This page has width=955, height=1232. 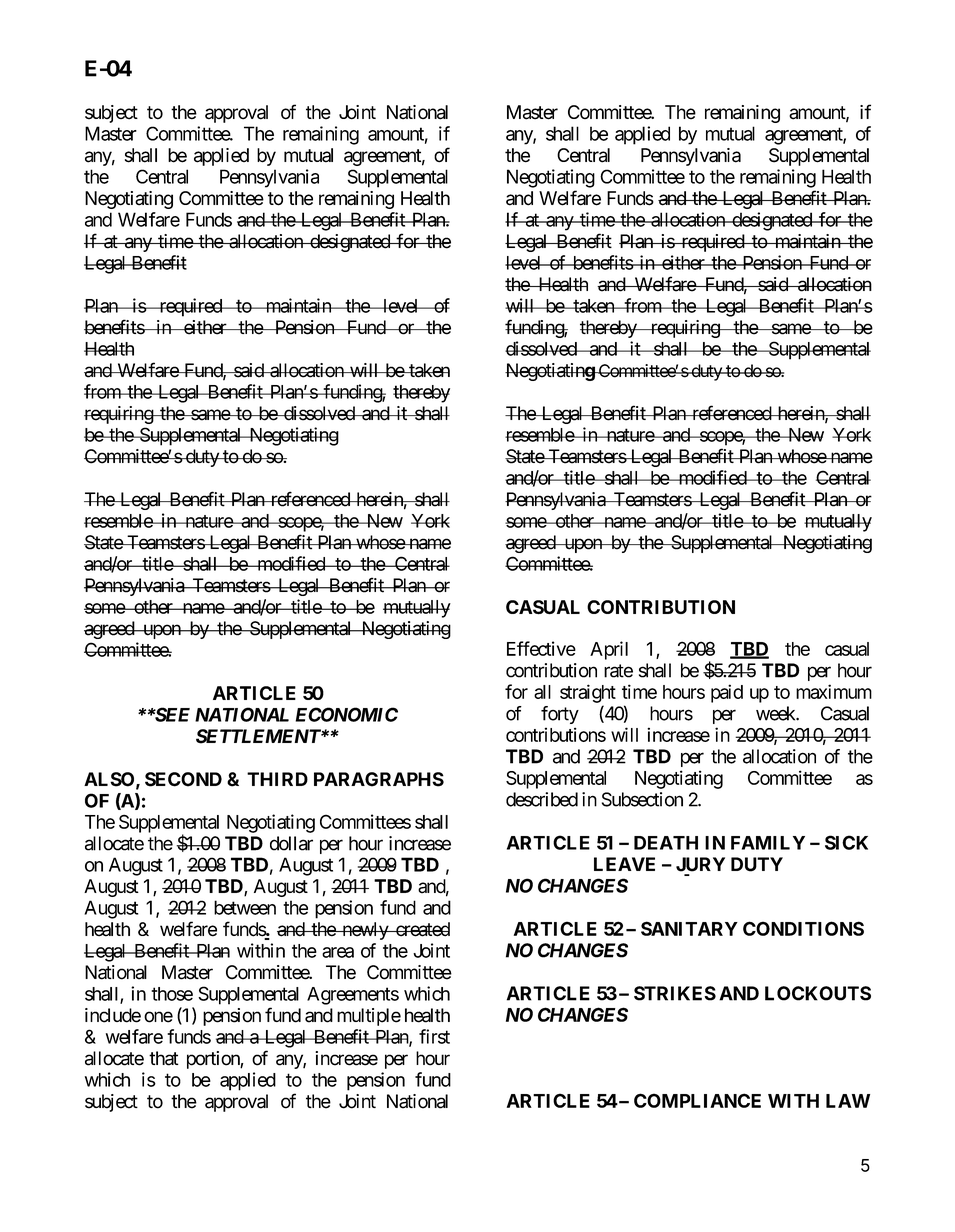 I want to click on THIRD, so click(x=277, y=779).
